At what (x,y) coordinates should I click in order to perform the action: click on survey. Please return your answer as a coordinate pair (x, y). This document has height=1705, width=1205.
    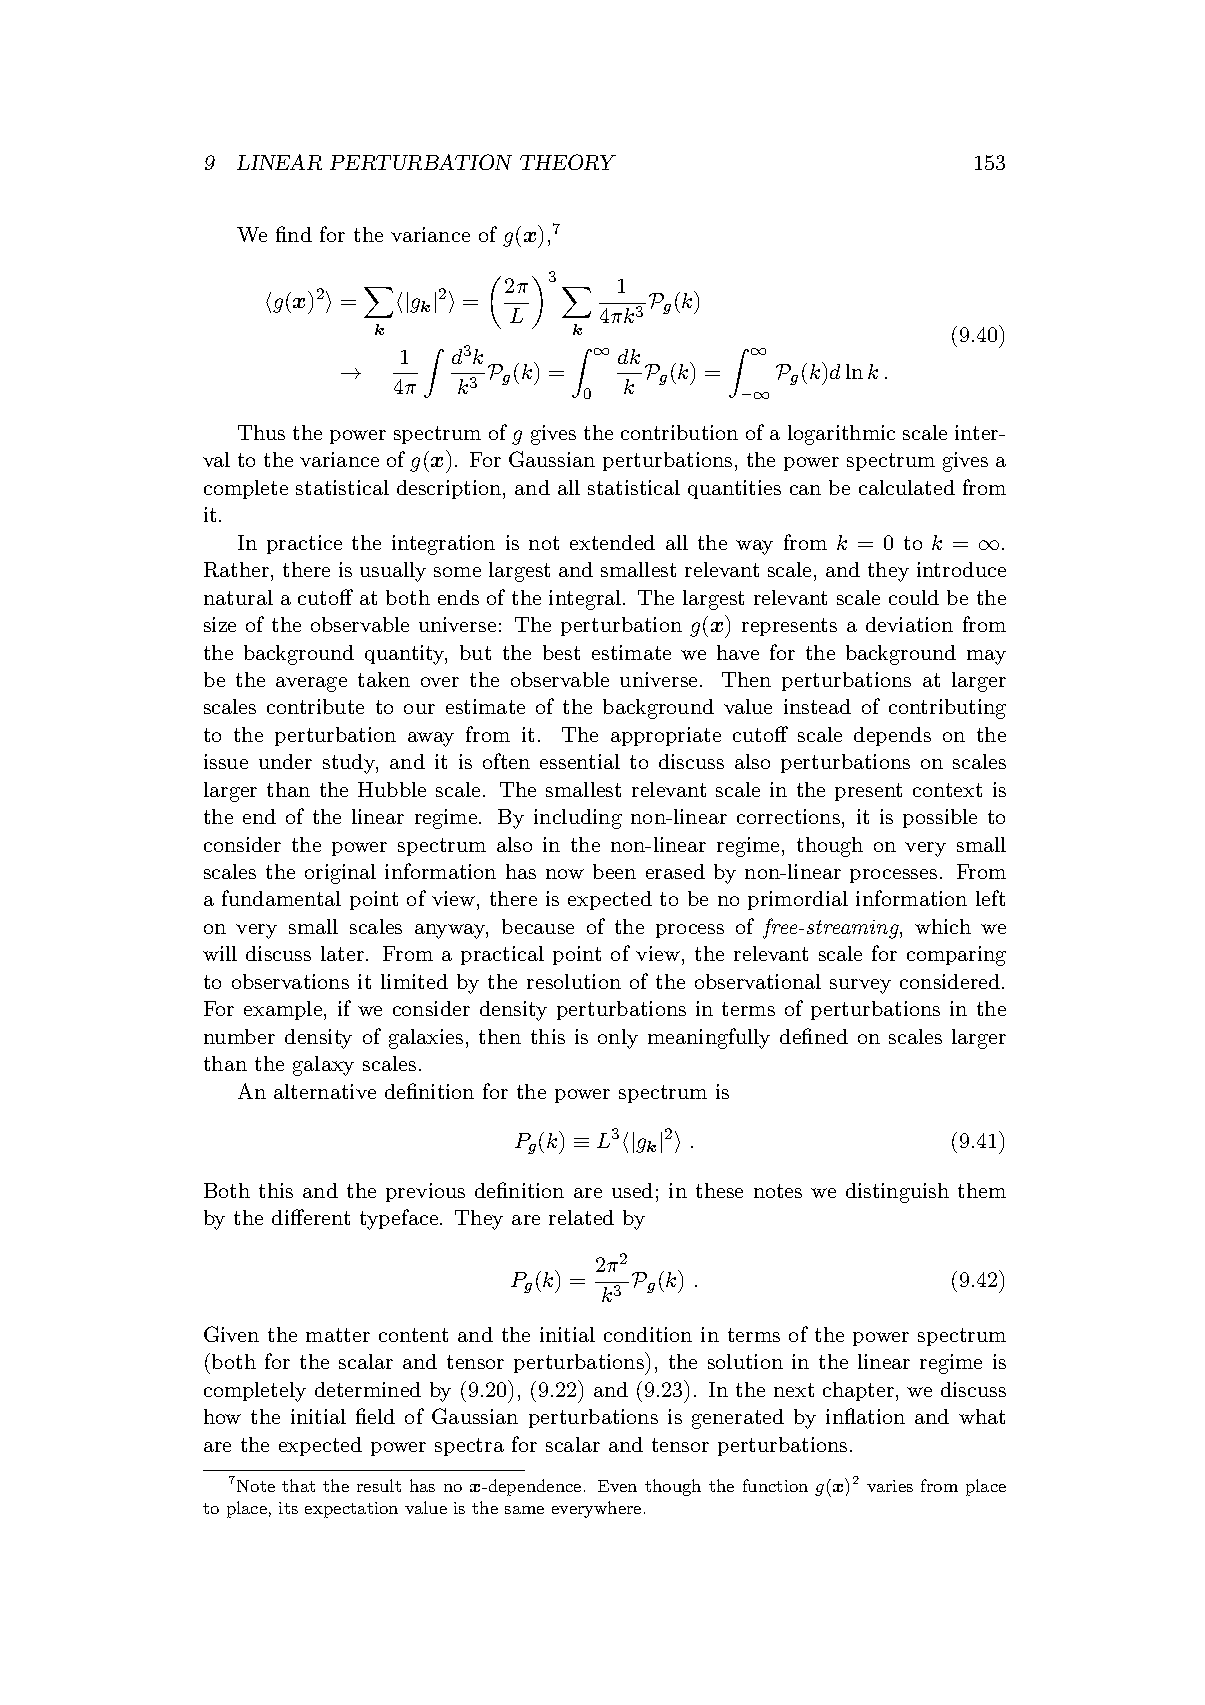
    Looking at the image, I should click on (860, 986).
